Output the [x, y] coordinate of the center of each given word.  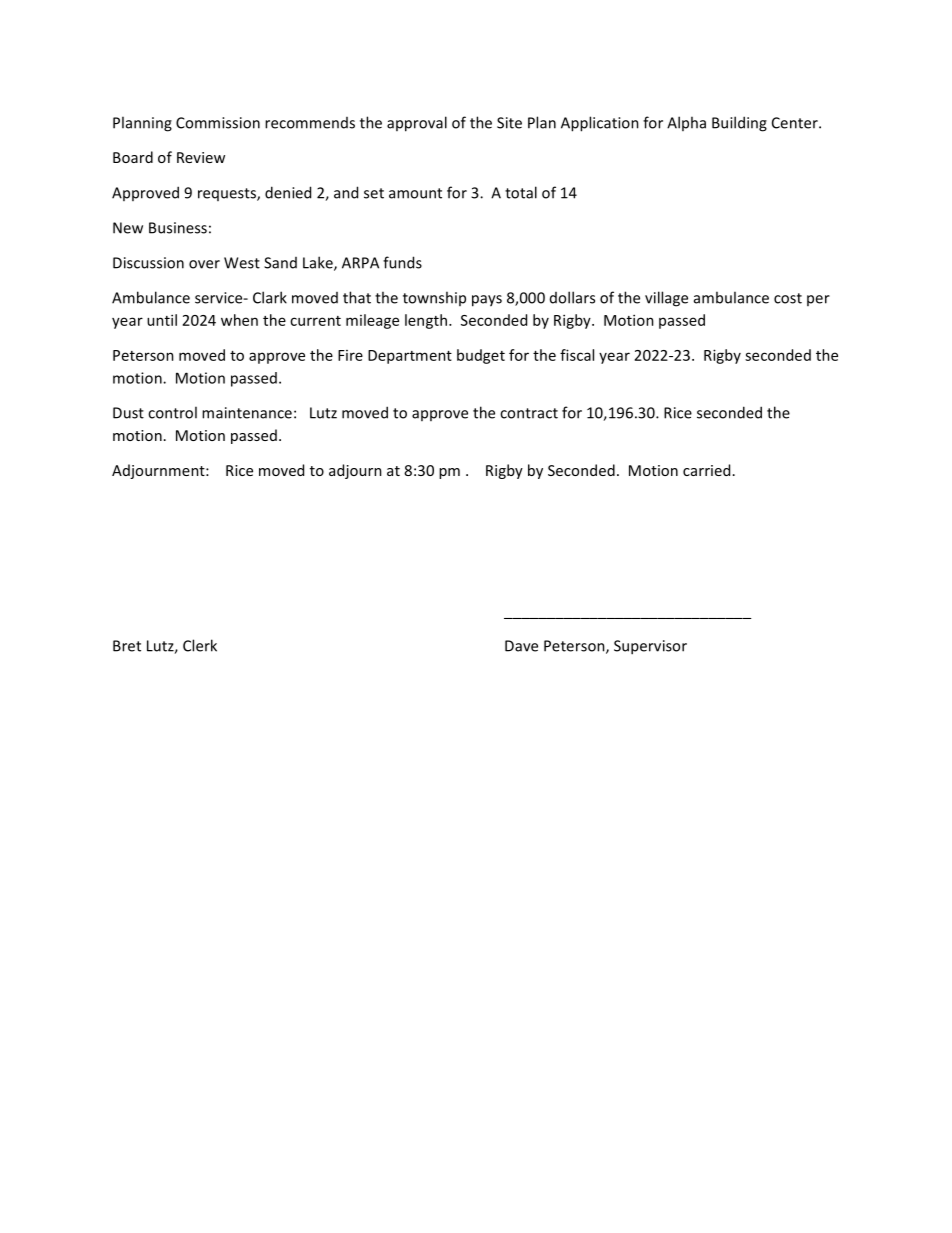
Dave [521, 646]
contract [529, 413]
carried [706, 470]
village [666, 299]
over [204, 264]
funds [402, 262]
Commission [218, 123]
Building [739, 124]
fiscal [577, 355]
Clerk [200, 645]
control [172, 412]
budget [481, 356]
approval [417, 124]
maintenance [247, 413]
